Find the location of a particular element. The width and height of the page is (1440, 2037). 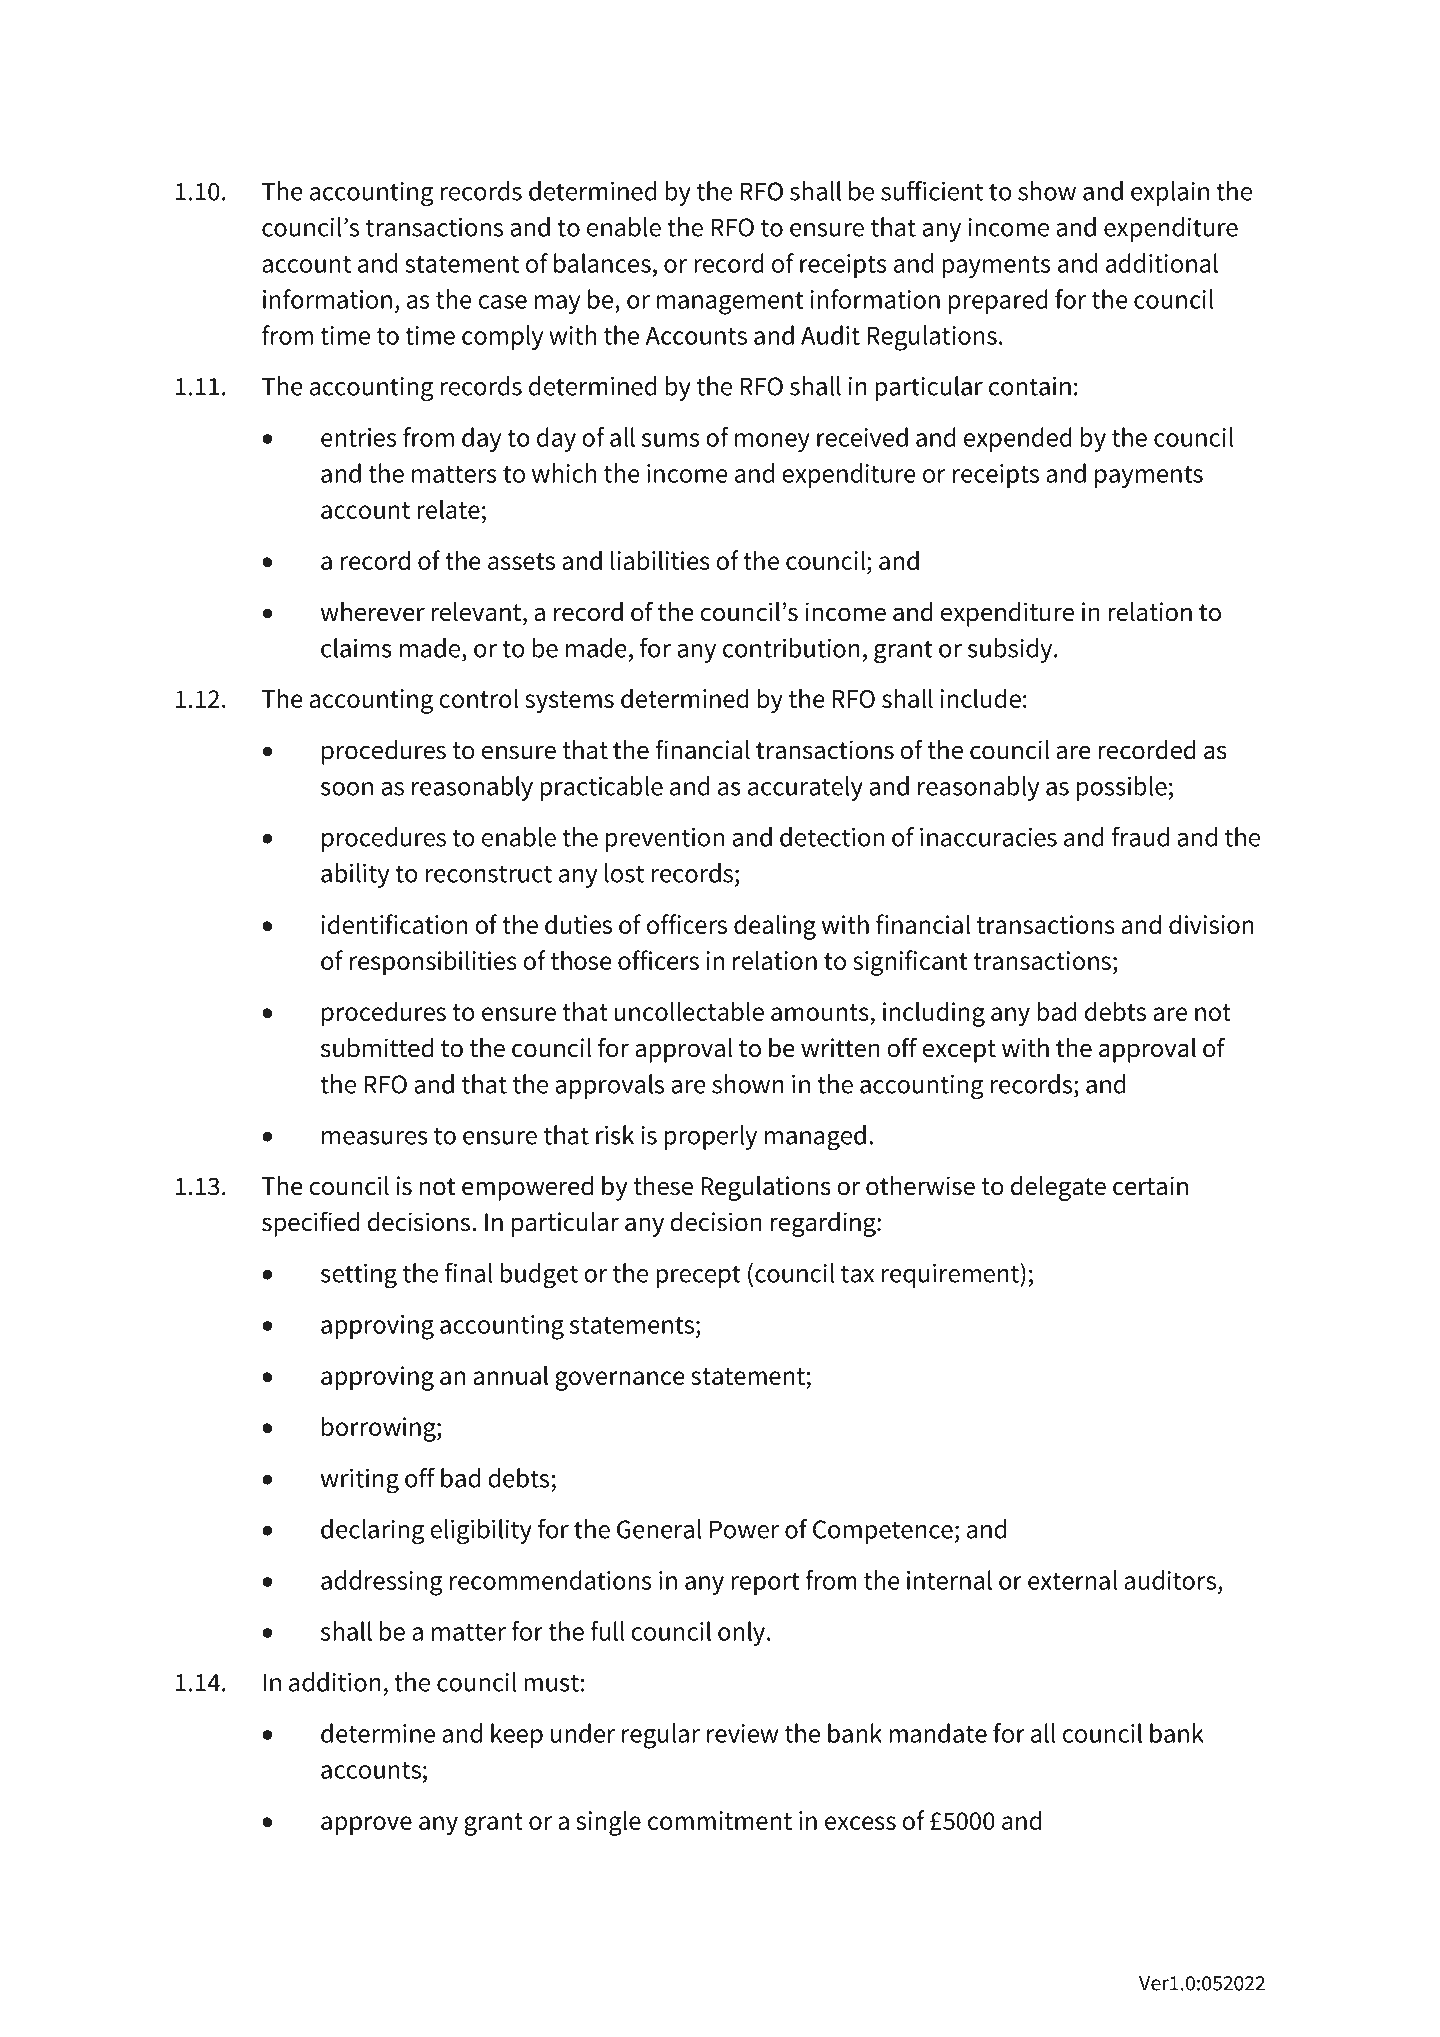

case is located at coordinates (503, 302).
